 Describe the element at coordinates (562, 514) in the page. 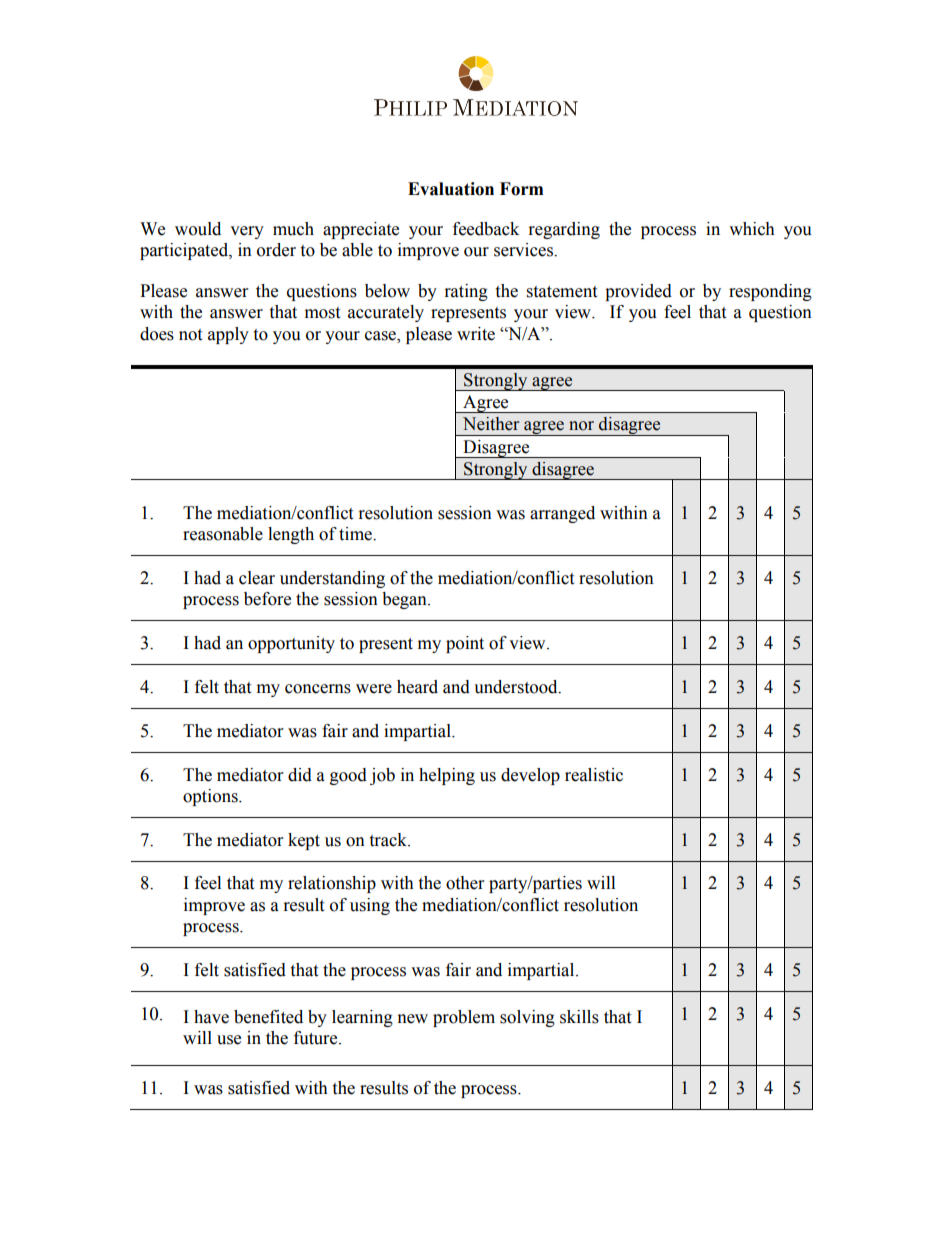

I see `arranged` at that location.
